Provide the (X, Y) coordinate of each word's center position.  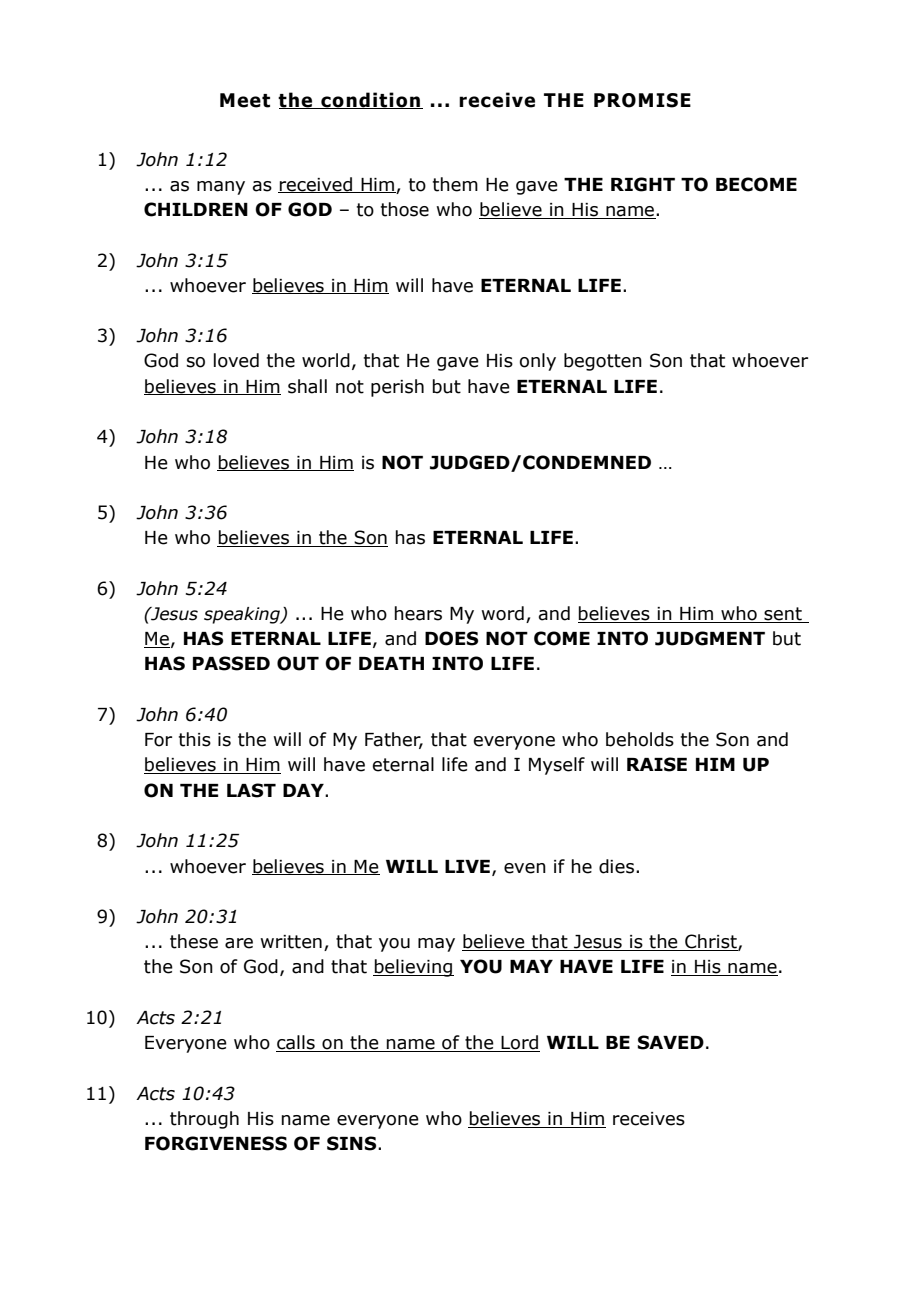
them (455, 184)
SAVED (671, 1042)
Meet (245, 100)
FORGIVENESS (216, 1143)
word (502, 613)
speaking (243, 615)
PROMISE (642, 100)
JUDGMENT (710, 638)
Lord (520, 1043)
